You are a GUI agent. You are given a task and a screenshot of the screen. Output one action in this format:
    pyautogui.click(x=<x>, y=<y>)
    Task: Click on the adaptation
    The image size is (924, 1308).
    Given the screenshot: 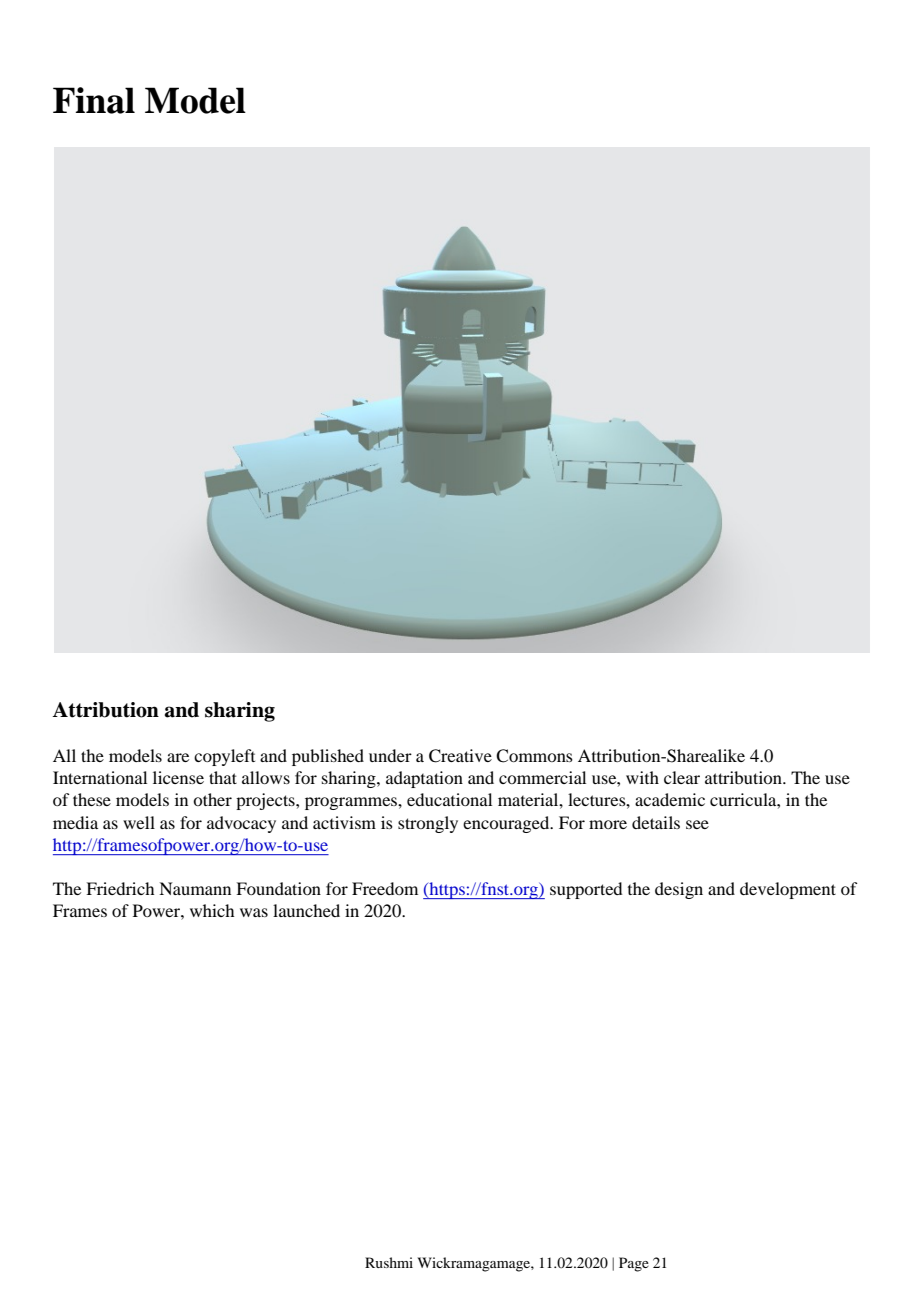 What is the action you would take?
    pyautogui.click(x=424, y=779)
